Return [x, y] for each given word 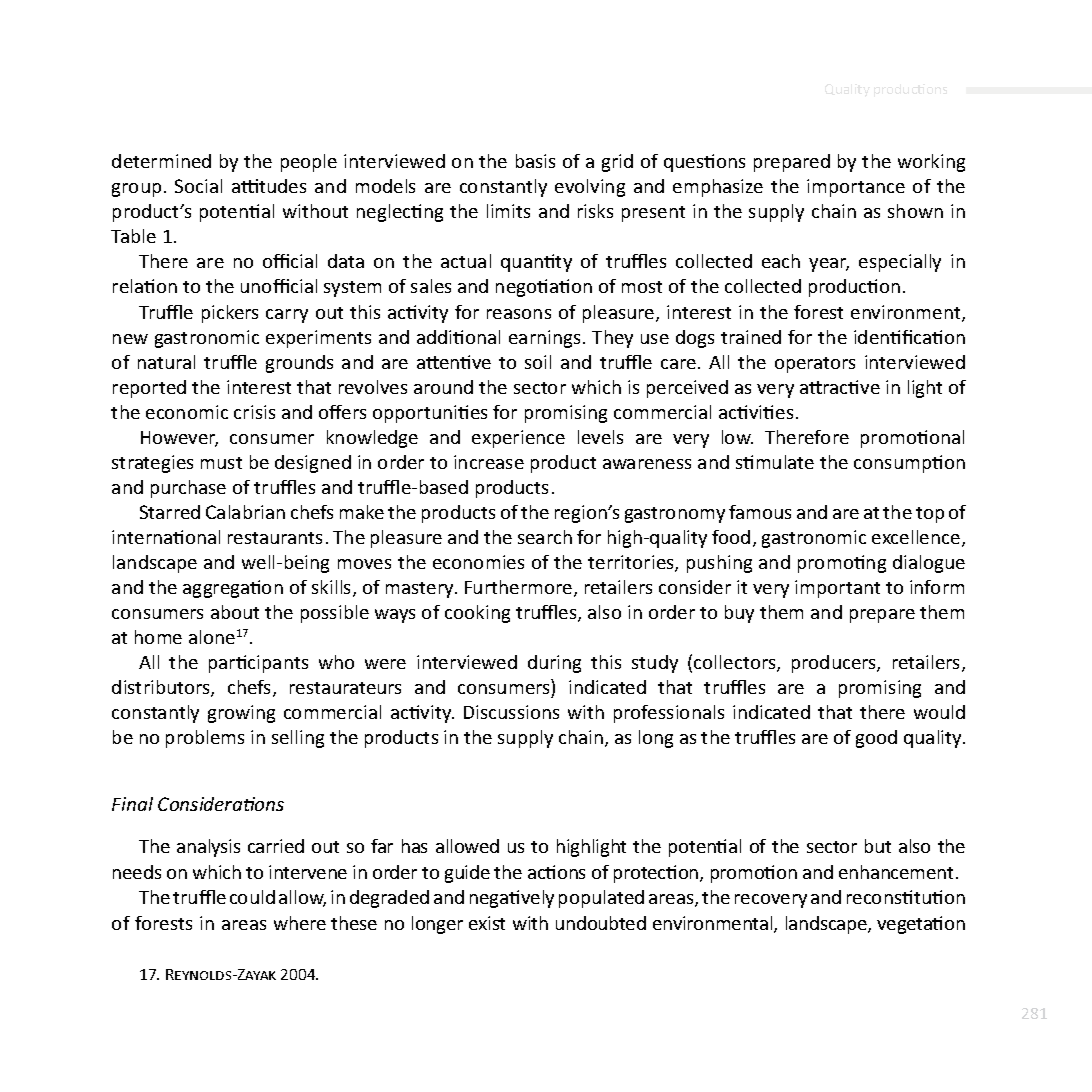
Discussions [511, 712]
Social [198, 186]
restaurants [275, 538]
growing [241, 714]
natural [166, 362]
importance [856, 188]
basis [535, 161]
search [545, 537]
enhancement [896, 872]
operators [815, 365]
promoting [842, 564]
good [876, 739]
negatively [512, 899]
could [252, 897]
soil [538, 362]
